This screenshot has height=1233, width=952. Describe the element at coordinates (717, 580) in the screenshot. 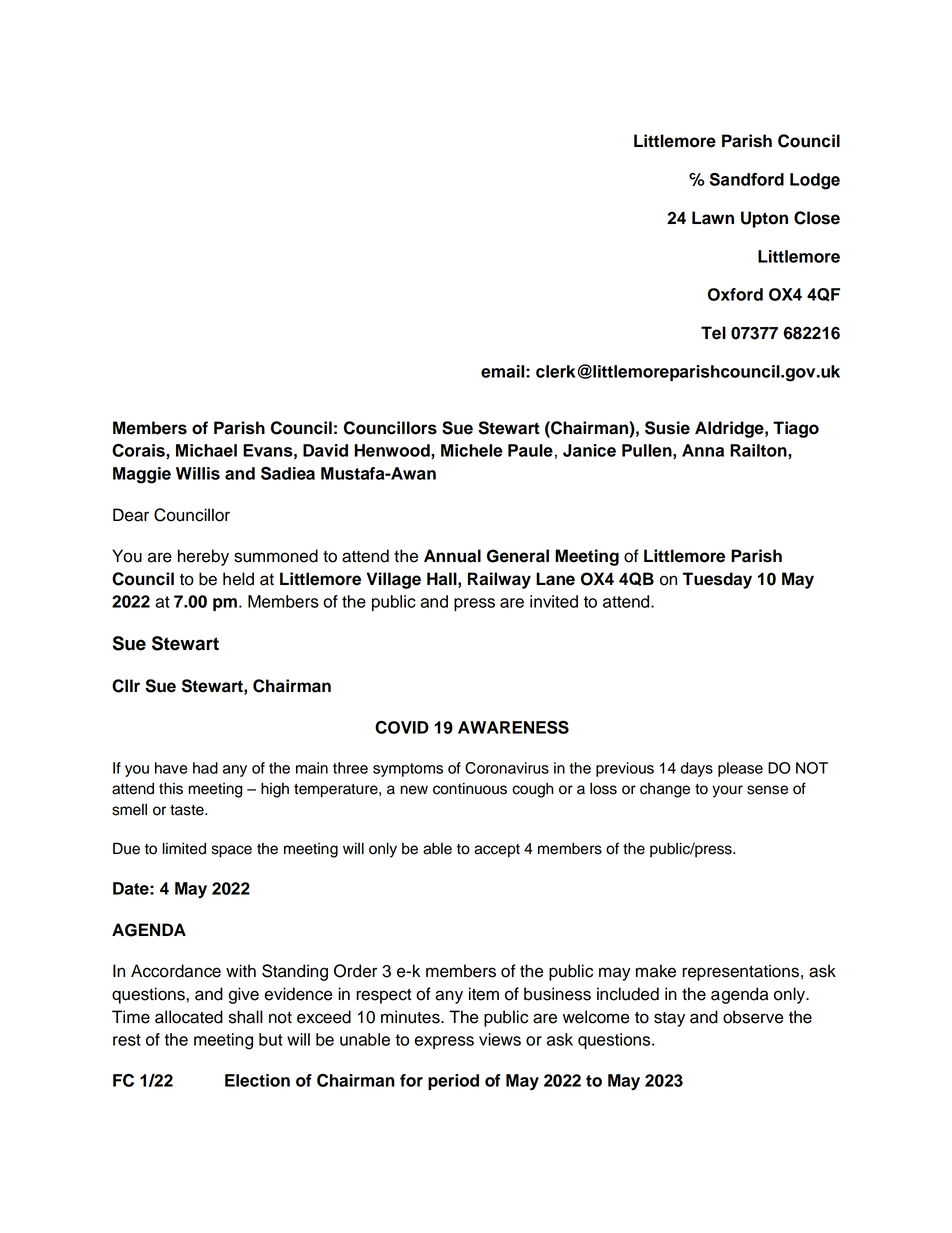

I see `Tuesday` at that location.
